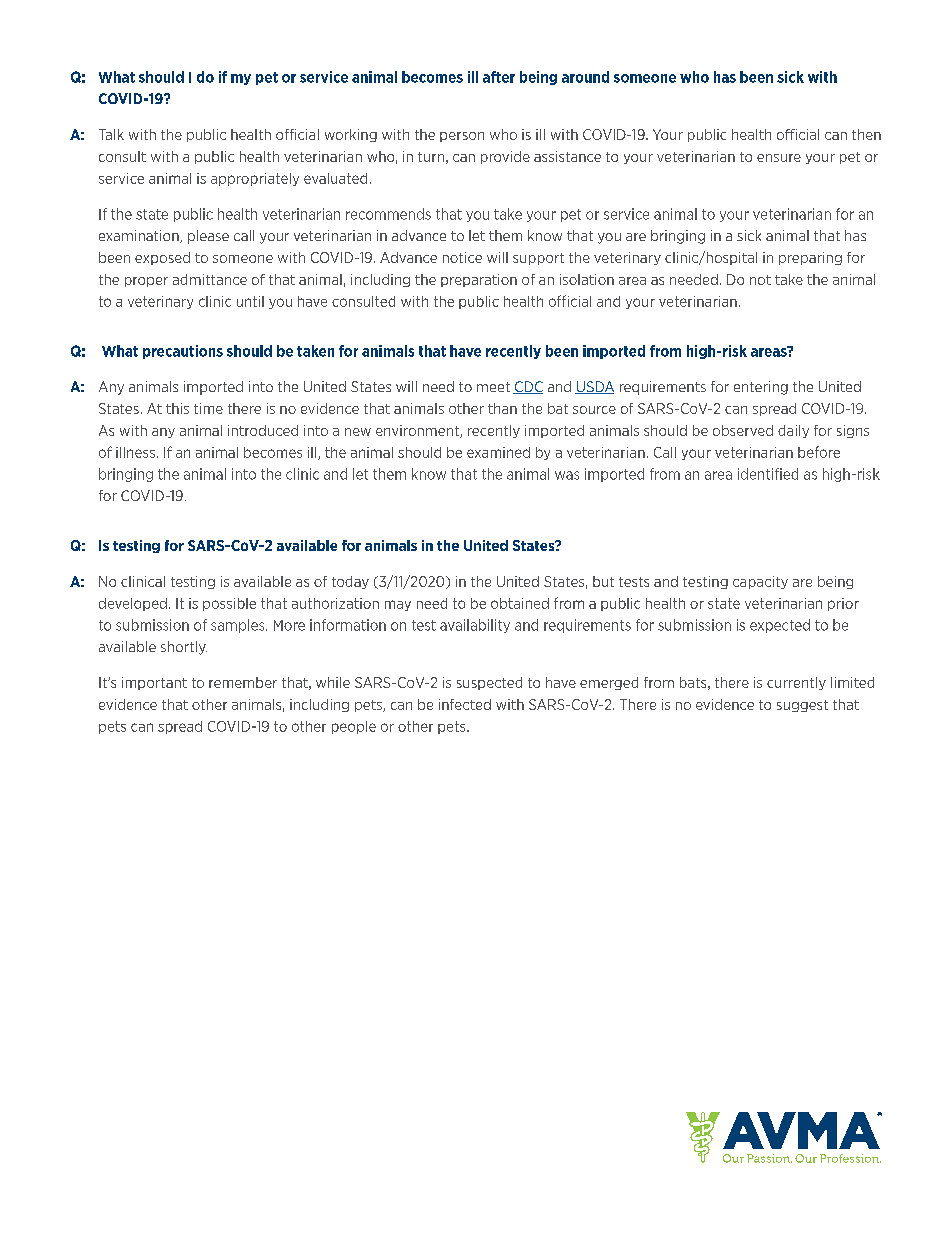  What do you see at coordinates (111, 134) in the screenshot?
I see `Talk` at bounding box center [111, 134].
